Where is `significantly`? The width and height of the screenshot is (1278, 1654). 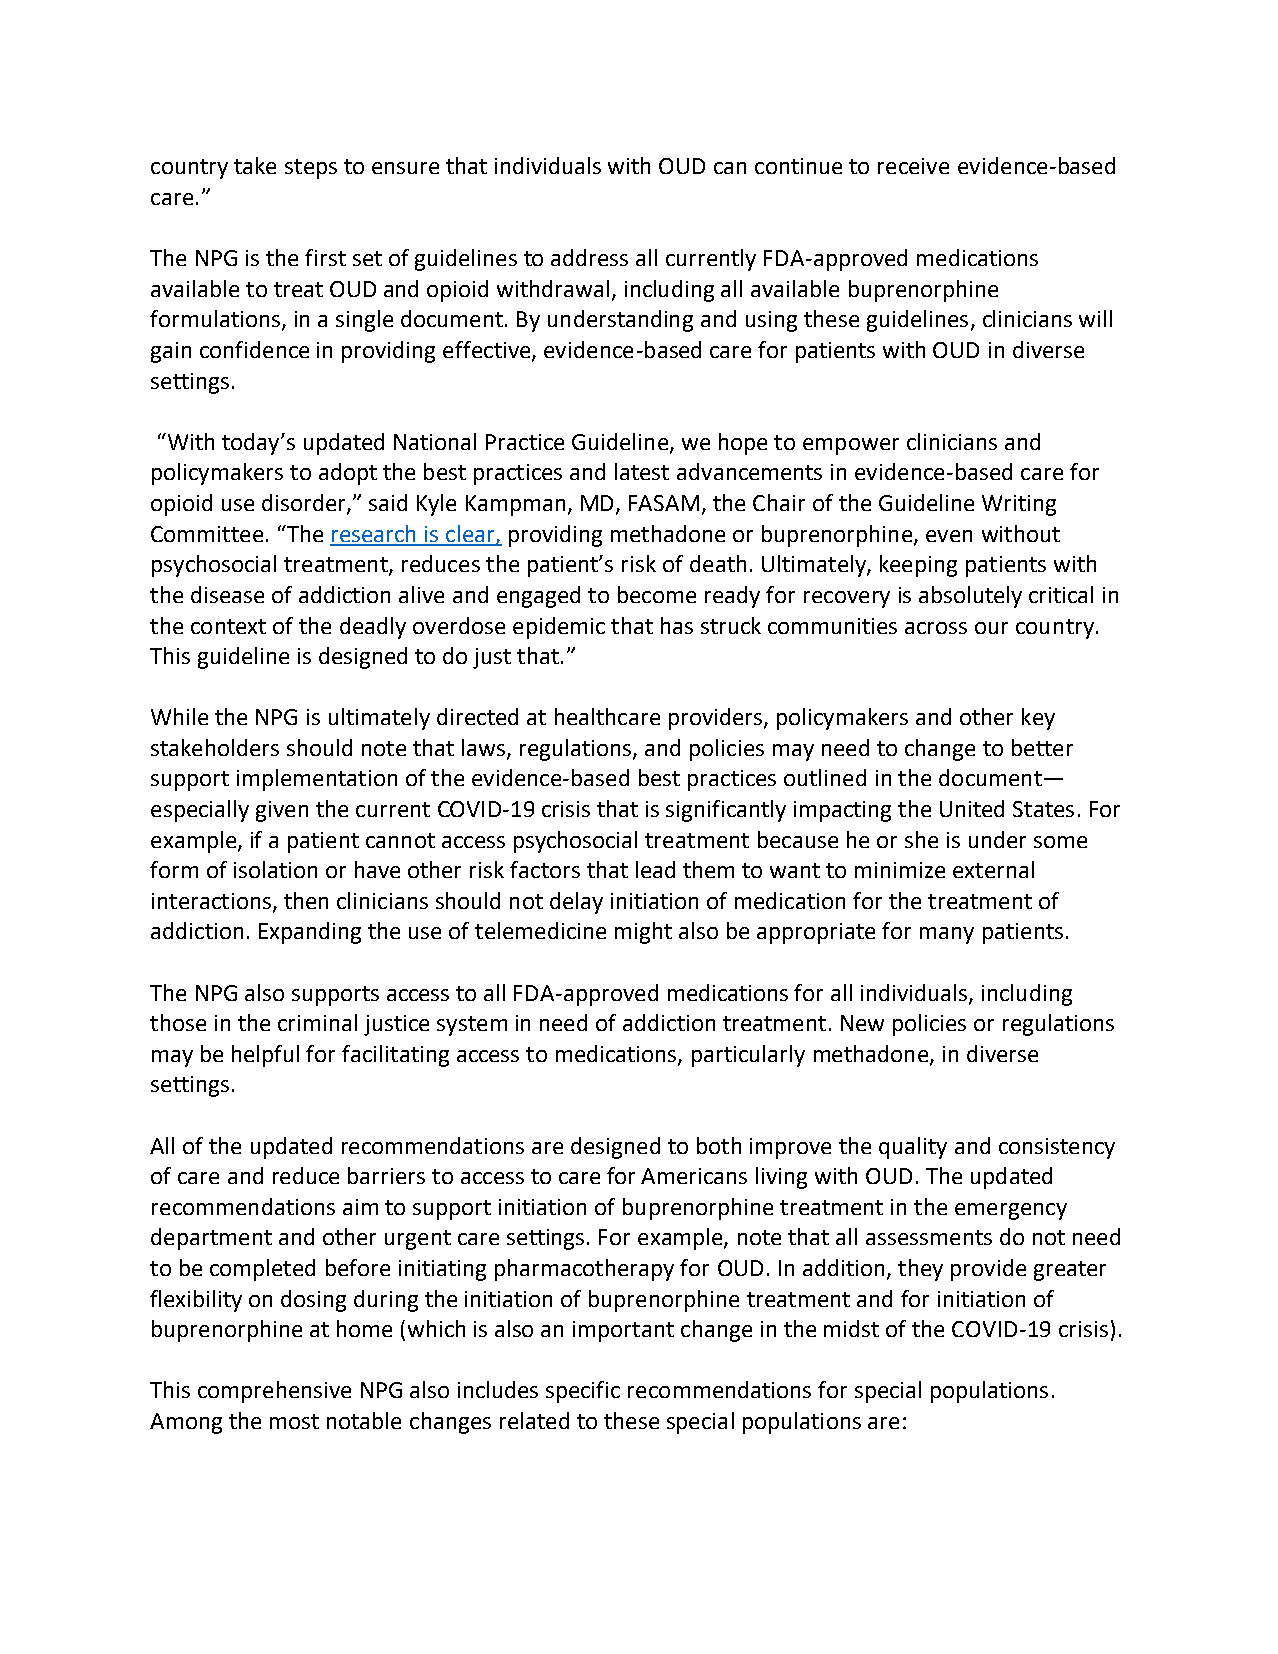 significantly is located at coordinates (726, 811).
